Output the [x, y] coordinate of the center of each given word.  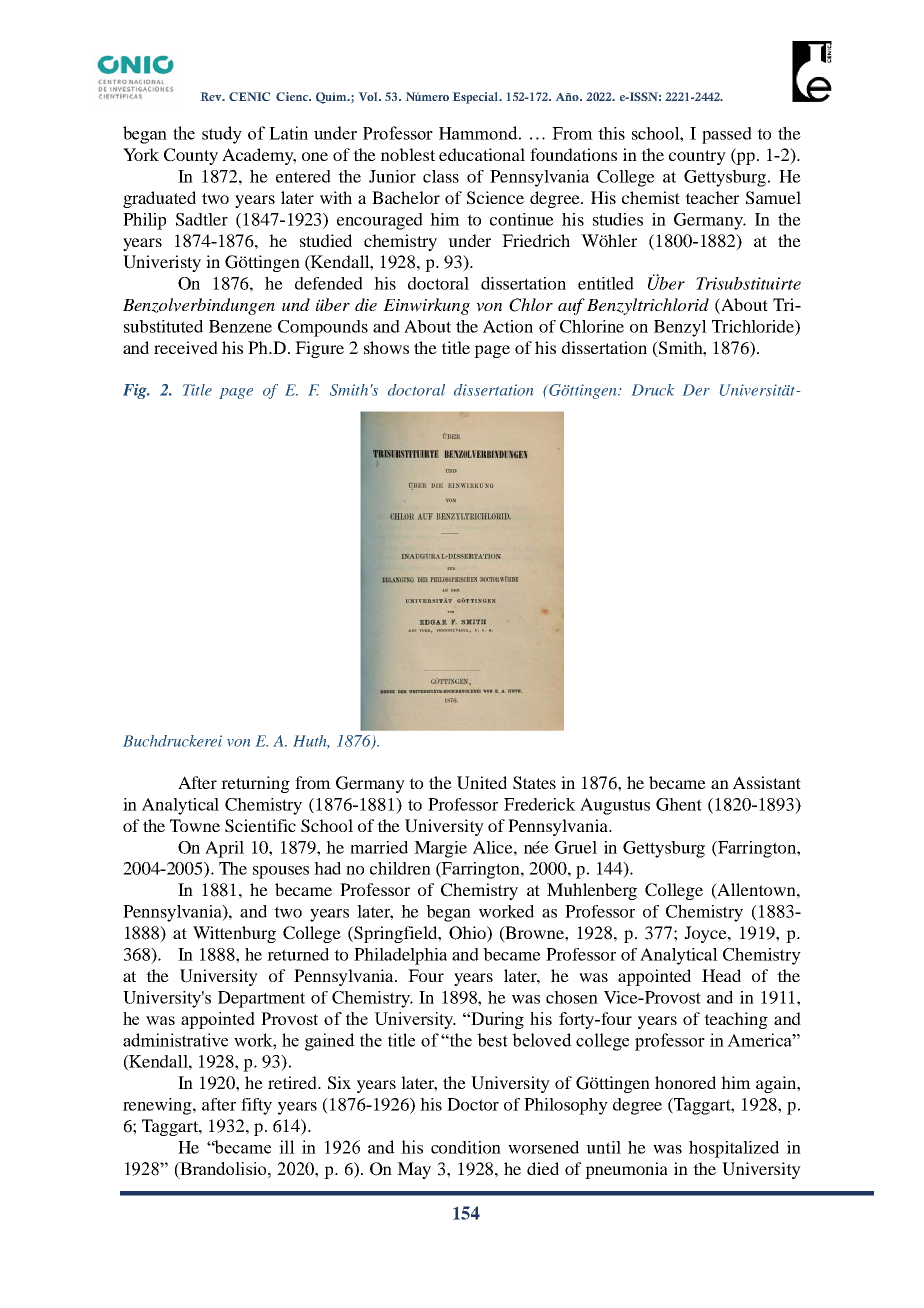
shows [386, 347]
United [482, 783]
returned [298, 954]
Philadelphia [400, 956]
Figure [319, 349]
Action [508, 326]
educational [482, 154]
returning [255, 784]
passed [727, 135]
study [222, 135]
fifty [256, 1106]
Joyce [706, 934]
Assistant [767, 782]
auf [571, 306]
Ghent [679, 804]
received [186, 347]
